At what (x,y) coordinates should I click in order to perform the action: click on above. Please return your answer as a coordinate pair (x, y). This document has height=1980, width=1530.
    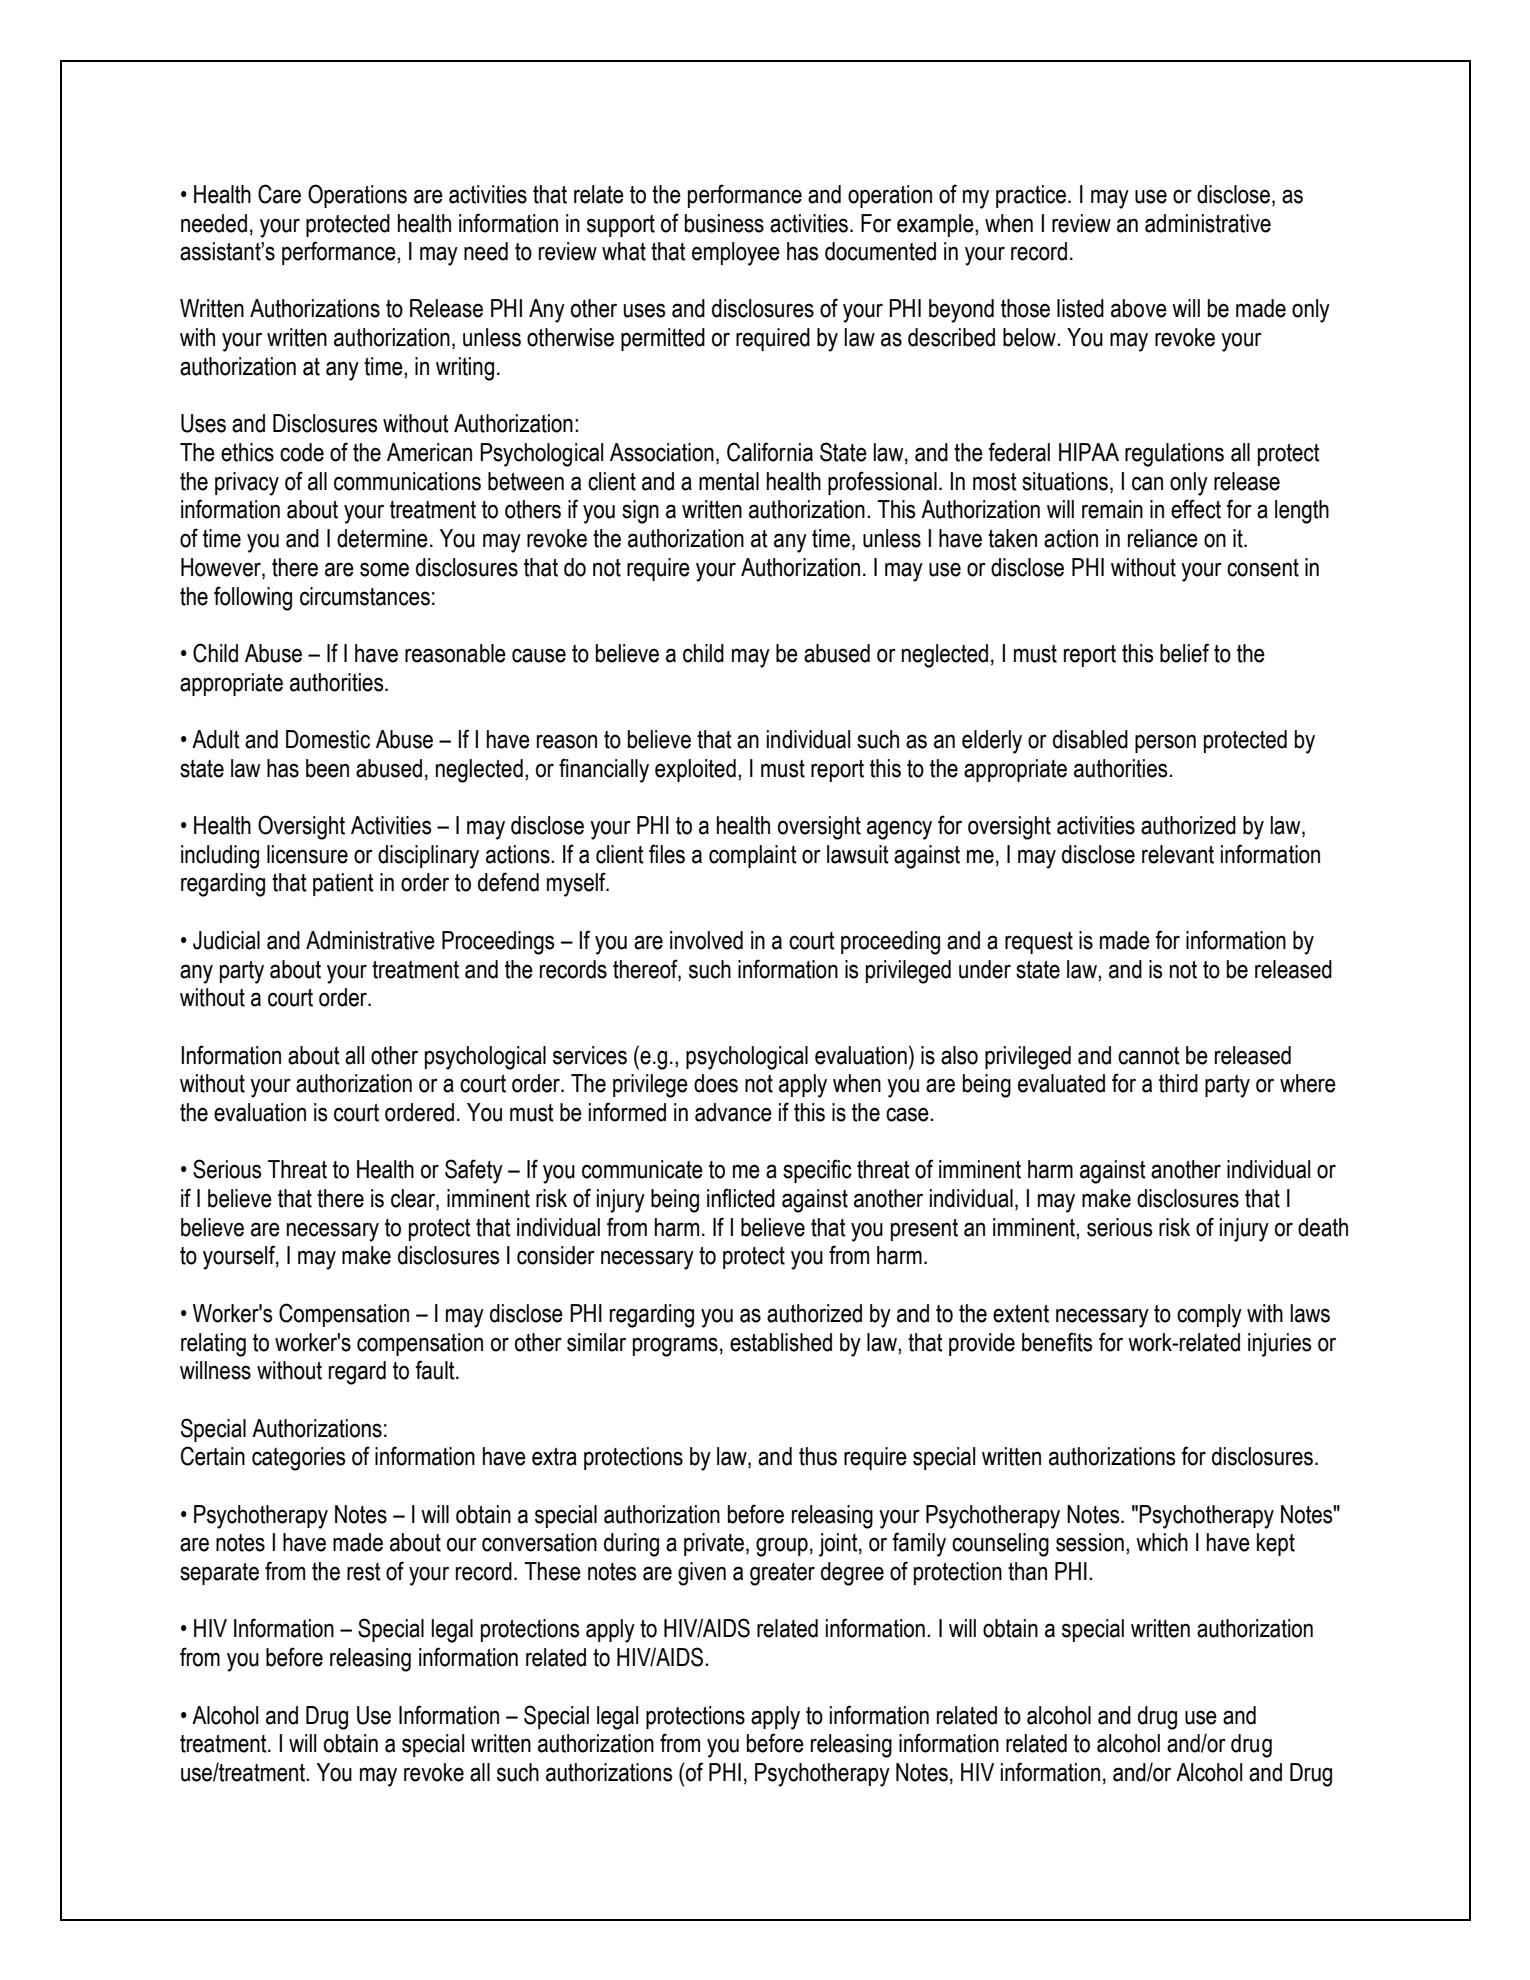
    Looking at the image, I should click on (1139, 308).
